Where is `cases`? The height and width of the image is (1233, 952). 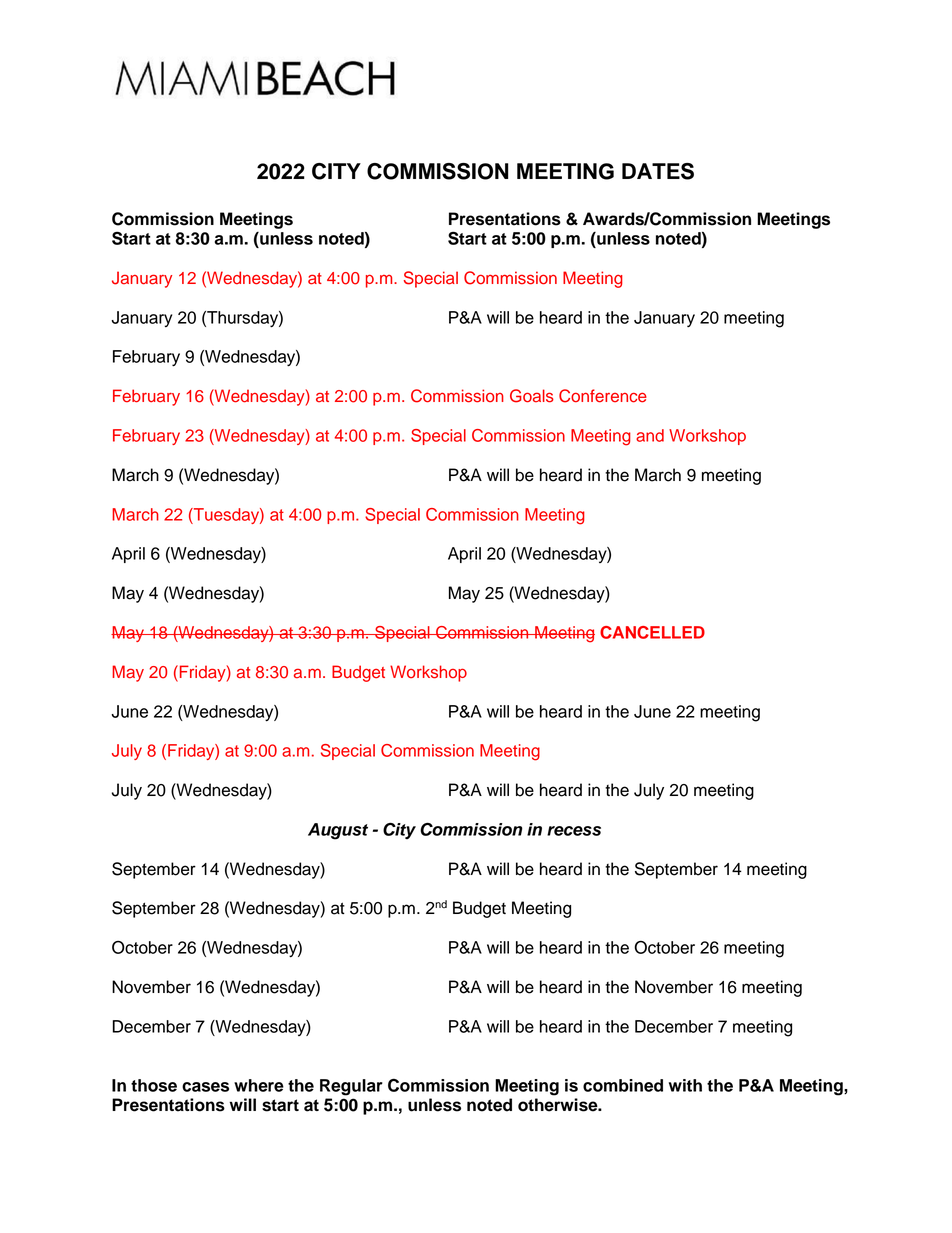
cases is located at coordinates (205, 1087).
